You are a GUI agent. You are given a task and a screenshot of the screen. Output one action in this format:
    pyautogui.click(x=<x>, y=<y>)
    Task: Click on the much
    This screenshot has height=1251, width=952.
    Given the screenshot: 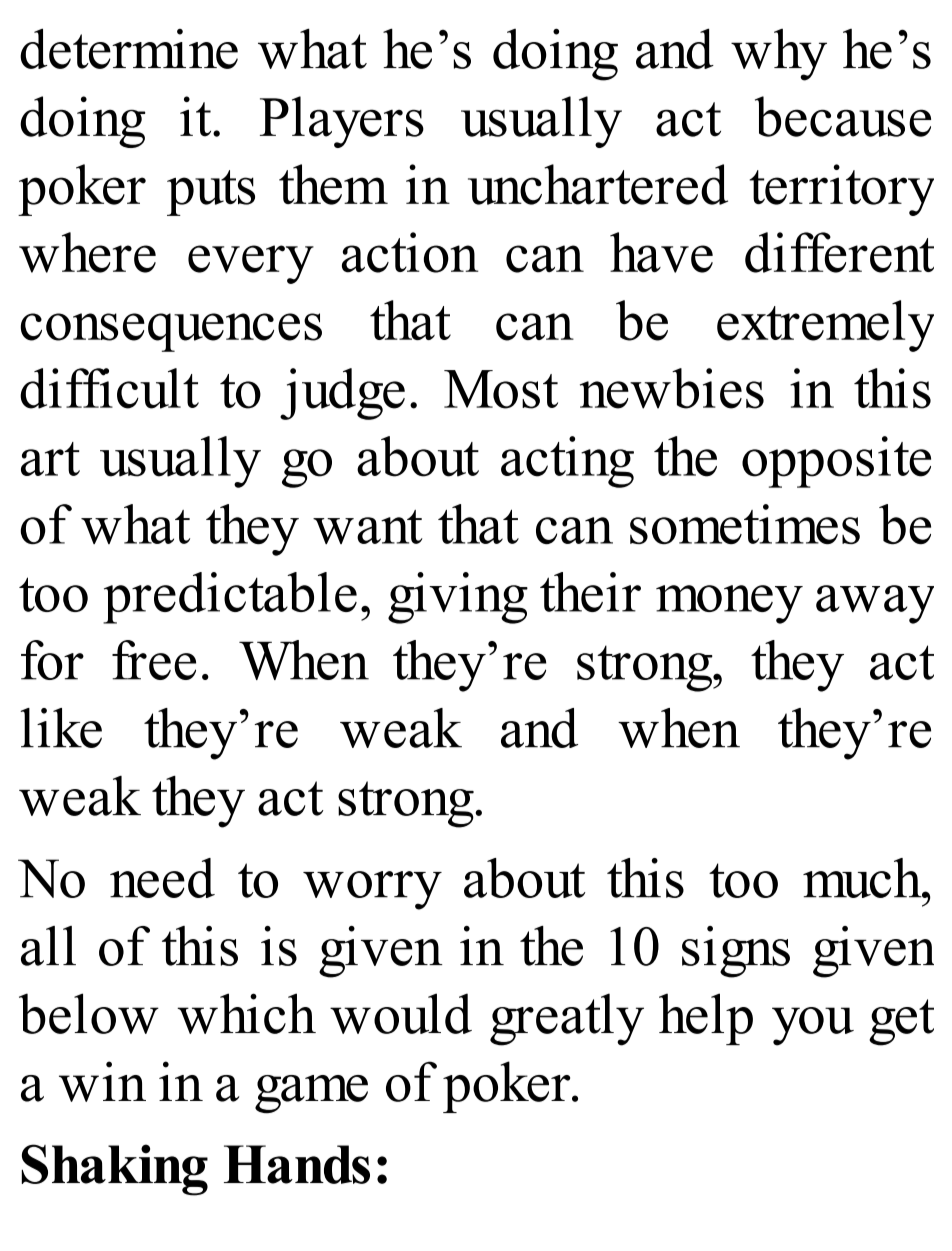 What is the action you would take?
    pyautogui.click(x=863, y=878)
